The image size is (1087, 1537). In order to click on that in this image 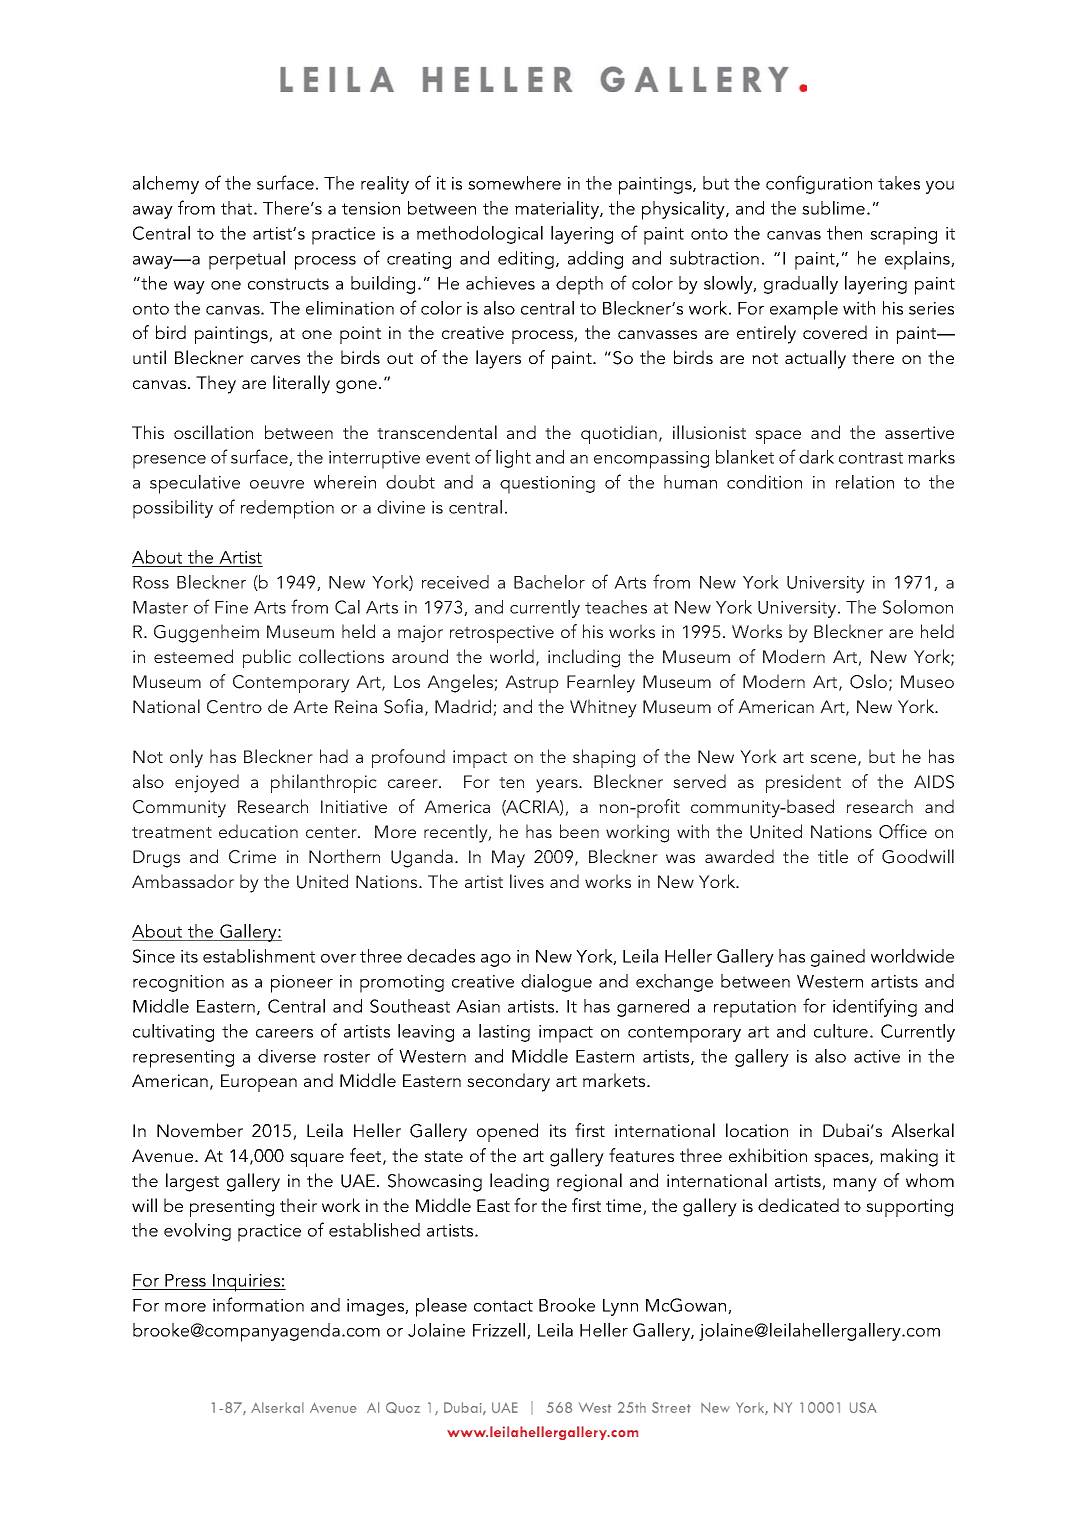, I will do `click(238, 208)`.
